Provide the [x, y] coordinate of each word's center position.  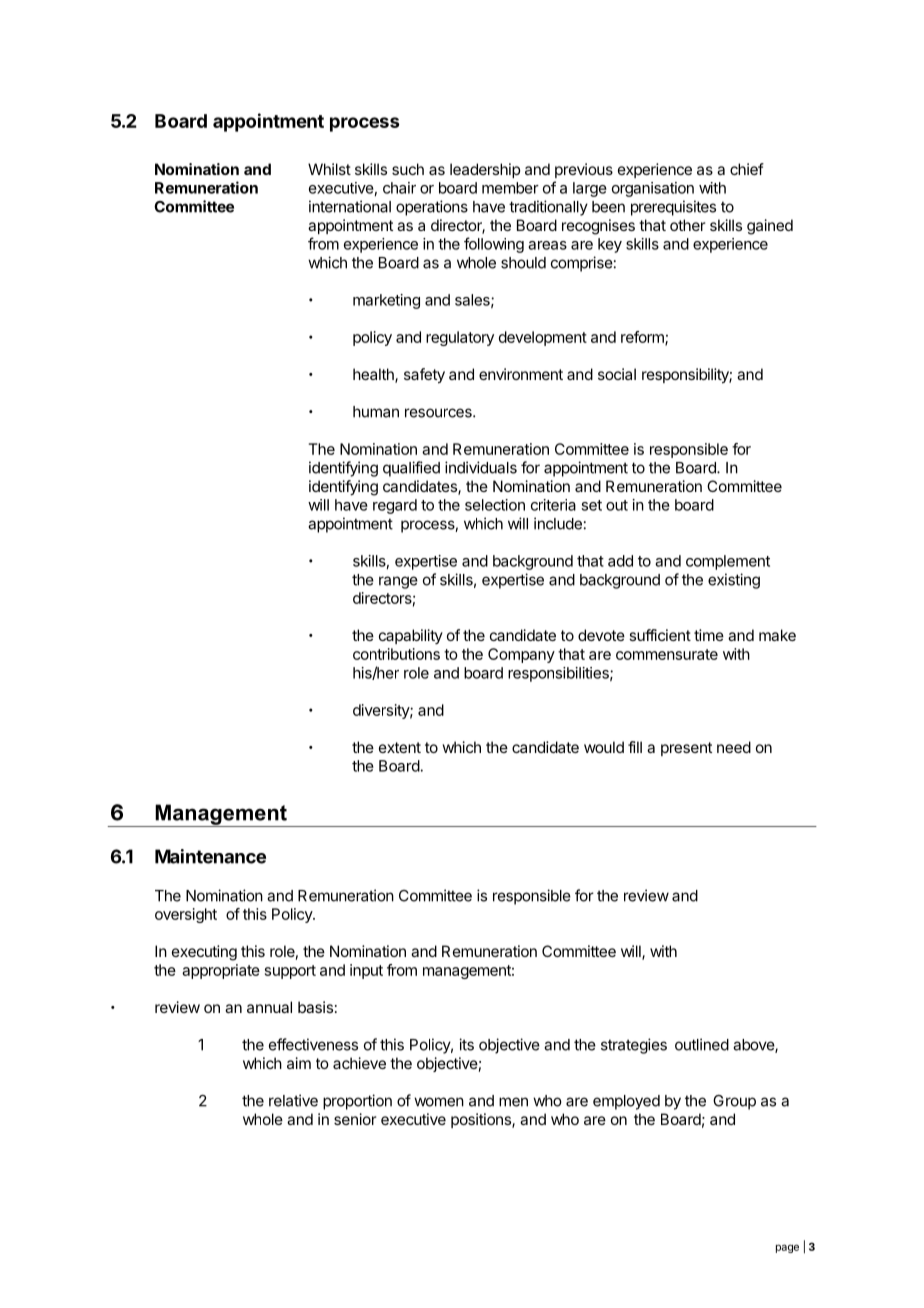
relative [293, 1100]
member [510, 188]
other [687, 225]
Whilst [329, 169]
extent [400, 747]
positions [482, 1120]
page [787, 1248]
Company [521, 655]
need [734, 747]
